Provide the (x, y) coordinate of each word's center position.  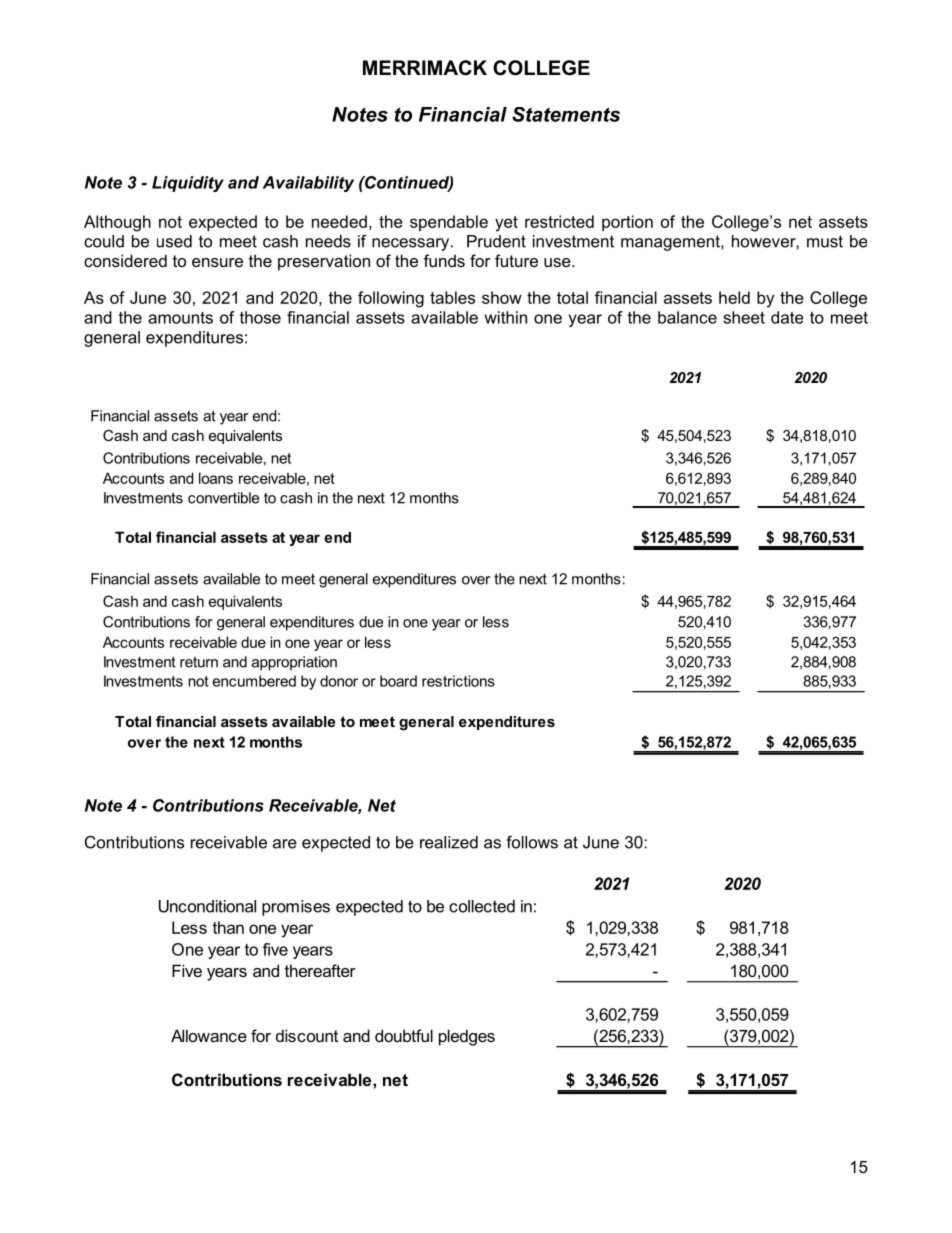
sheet (744, 317)
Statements (566, 114)
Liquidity (188, 184)
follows (532, 842)
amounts (180, 318)
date (787, 317)
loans (216, 478)
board (398, 681)
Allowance (209, 1035)
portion (627, 223)
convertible (223, 498)
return (199, 662)
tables (452, 297)
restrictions (458, 681)
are (285, 844)
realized (449, 842)
